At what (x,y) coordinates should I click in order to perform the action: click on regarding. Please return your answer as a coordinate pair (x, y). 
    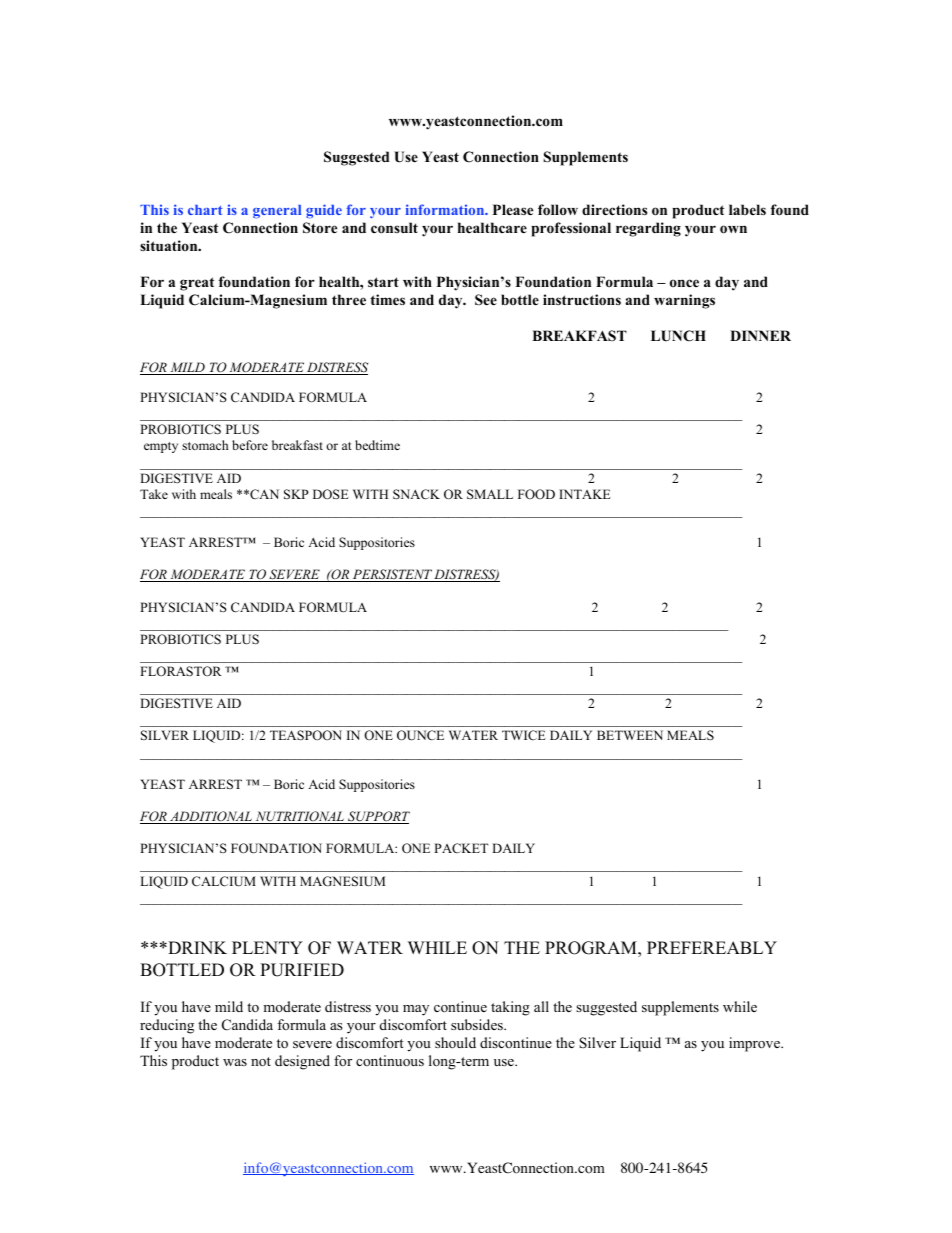
    Looking at the image, I should click on (648, 229).
